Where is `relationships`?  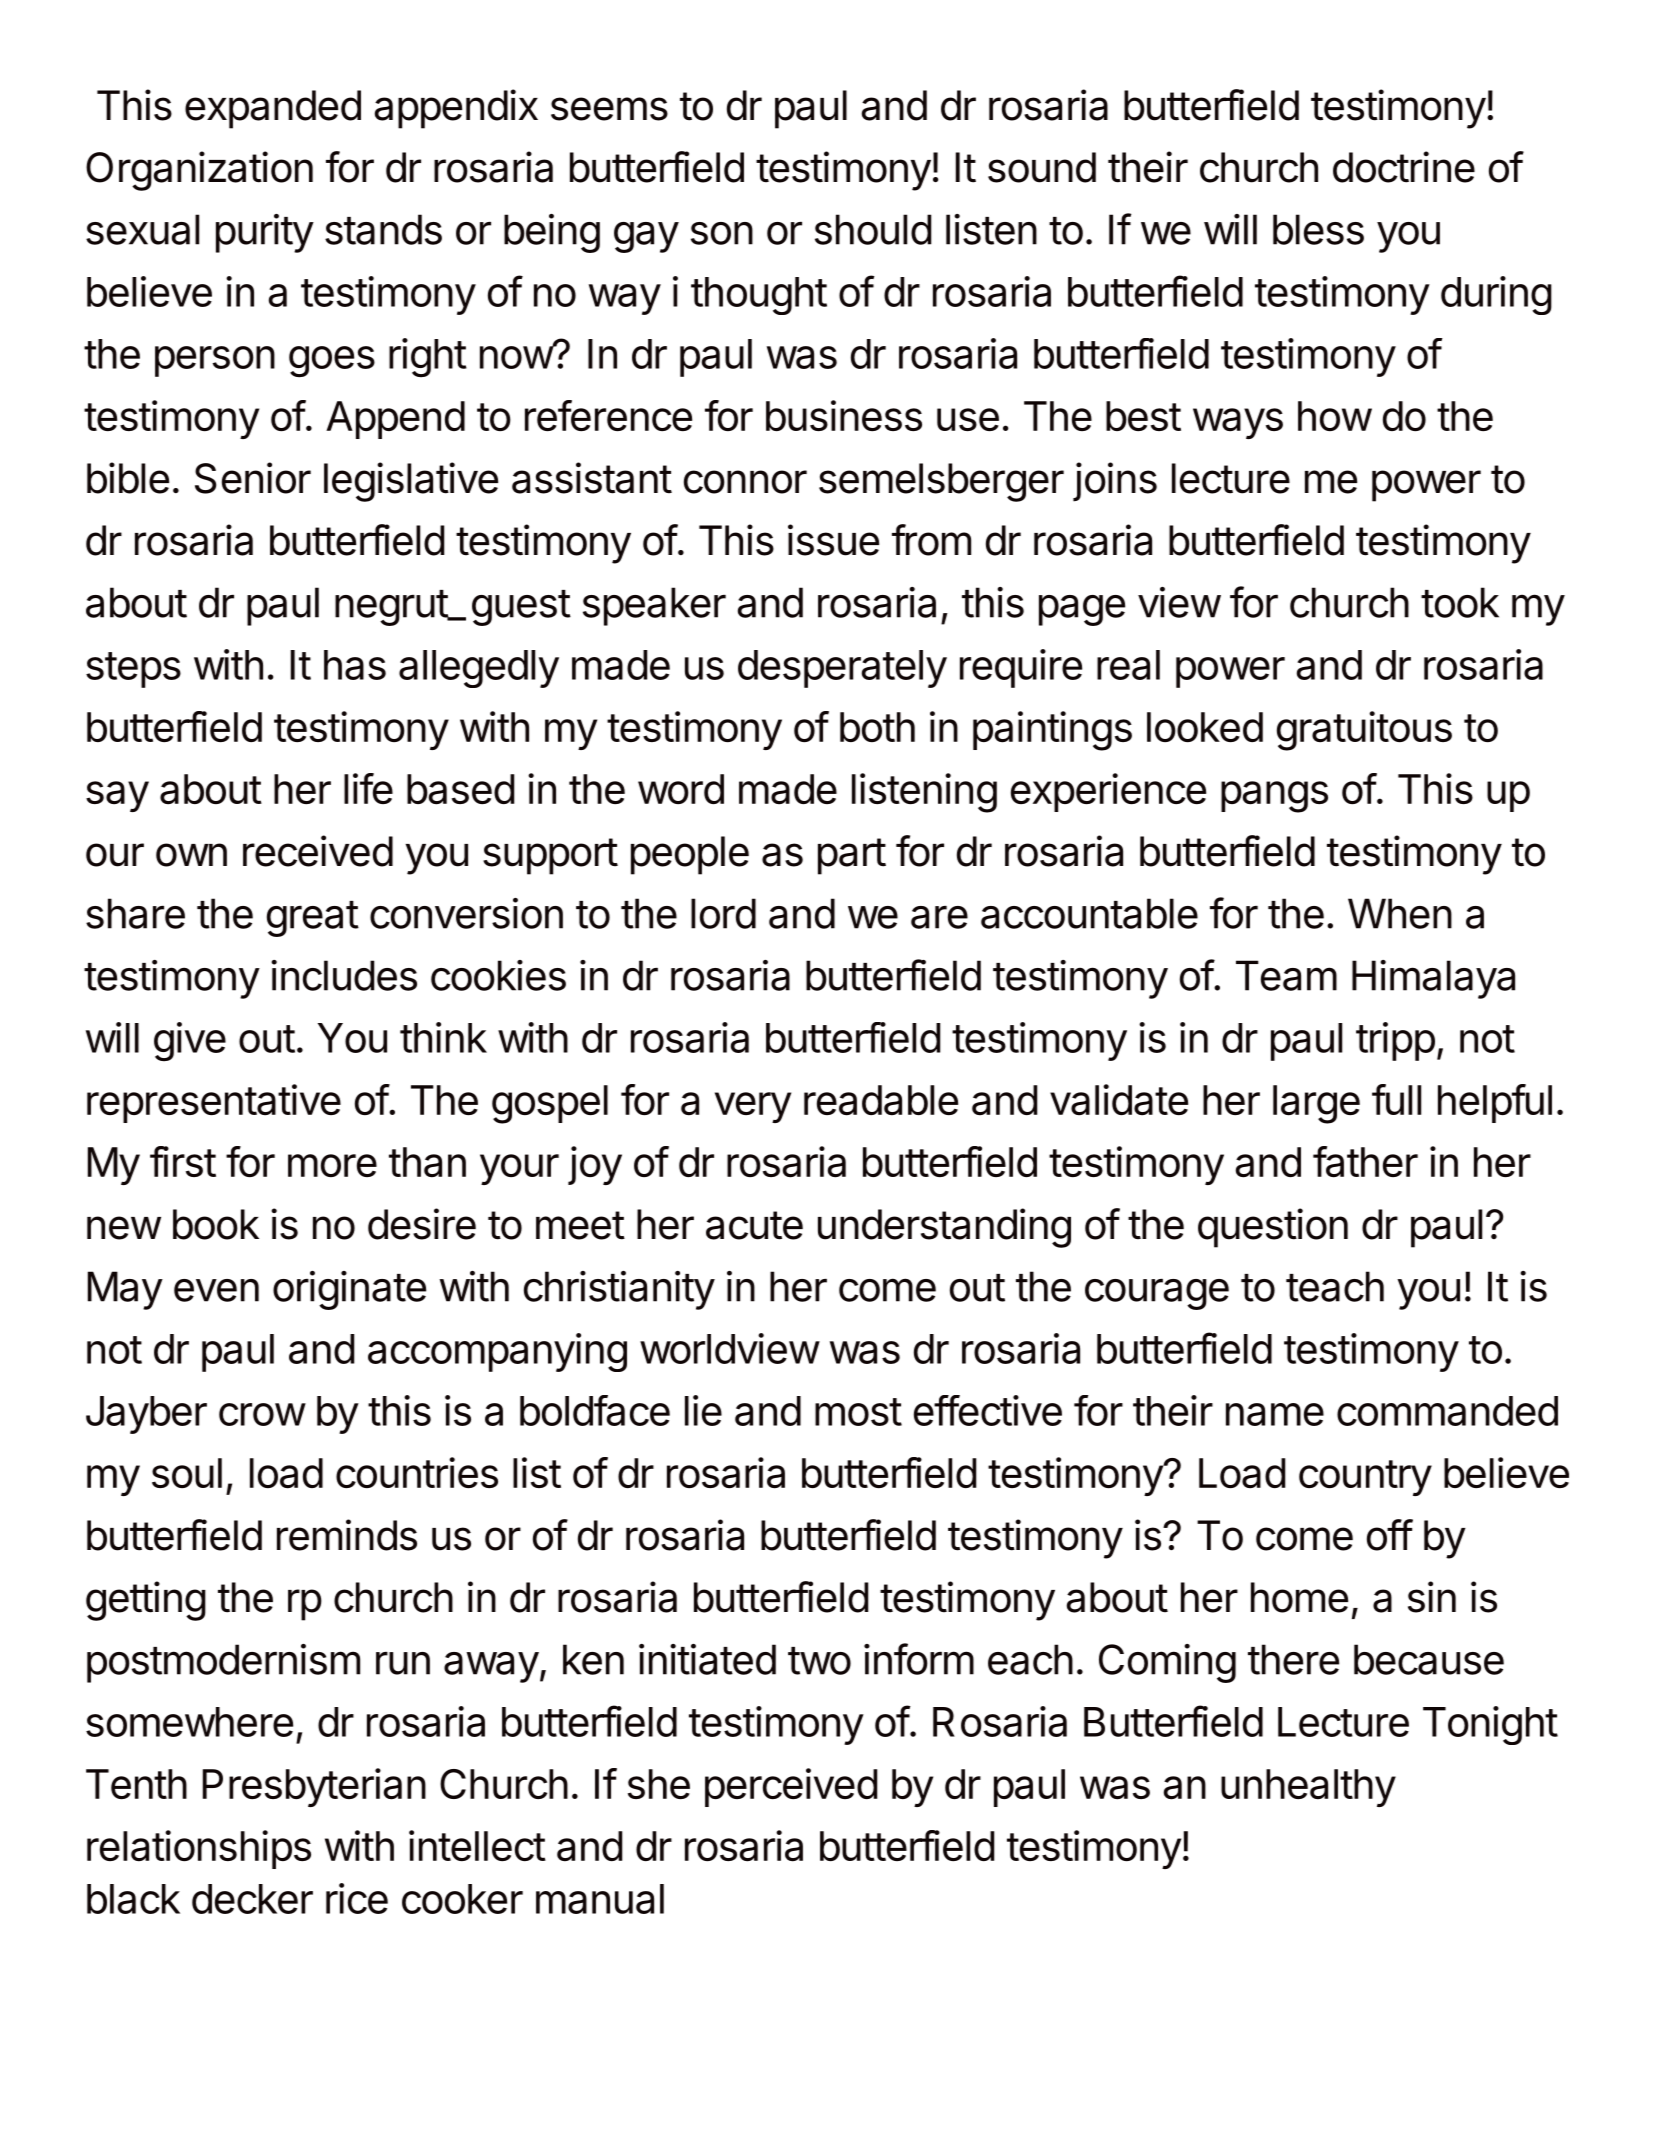
relationships is located at coordinates (199, 1849).
